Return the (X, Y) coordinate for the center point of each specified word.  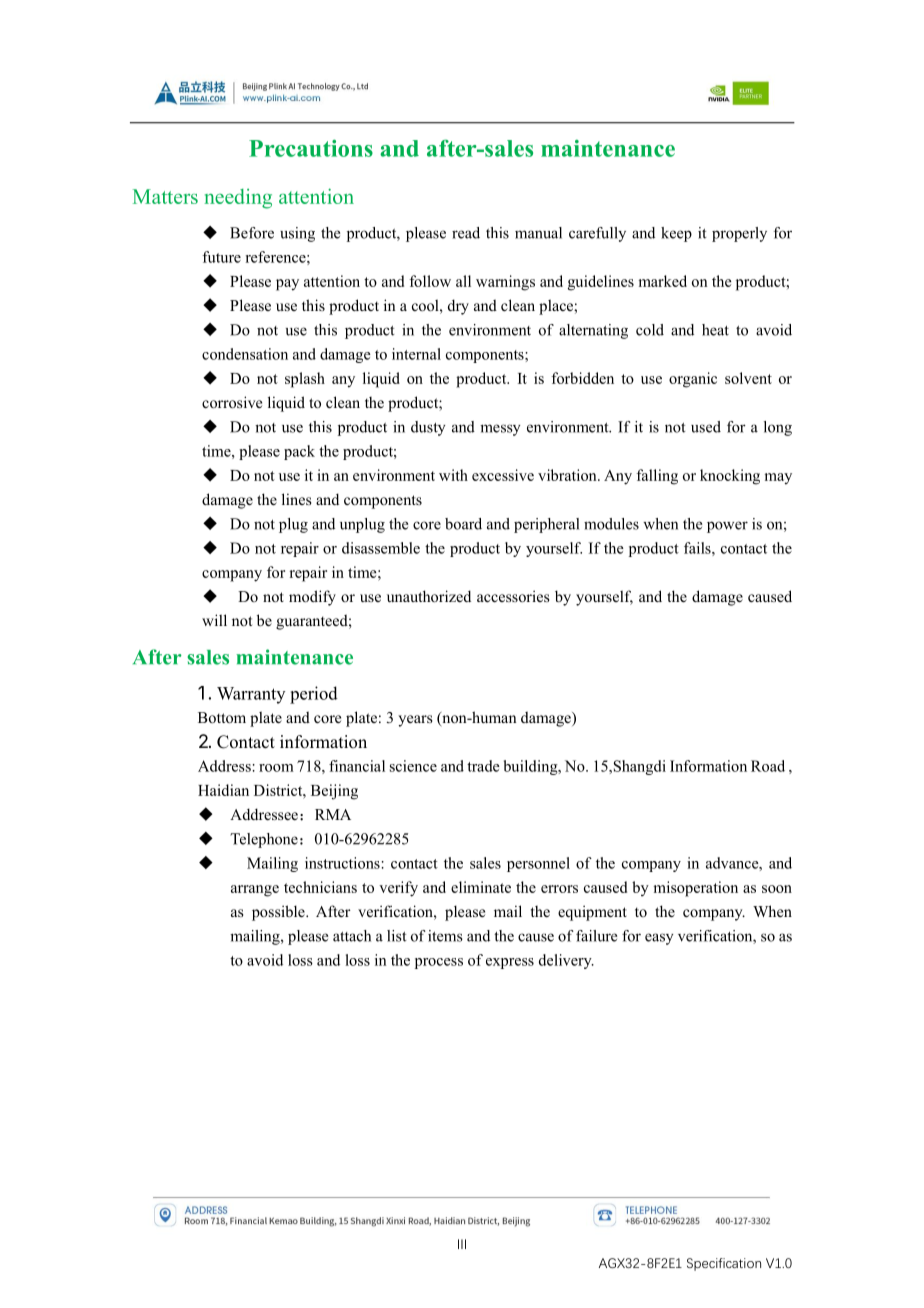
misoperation (696, 889)
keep (676, 234)
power (727, 527)
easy (659, 939)
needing (238, 199)
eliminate (481, 887)
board (463, 524)
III (462, 1244)
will (214, 620)
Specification (724, 1264)
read (466, 233)
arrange (255, 891)
